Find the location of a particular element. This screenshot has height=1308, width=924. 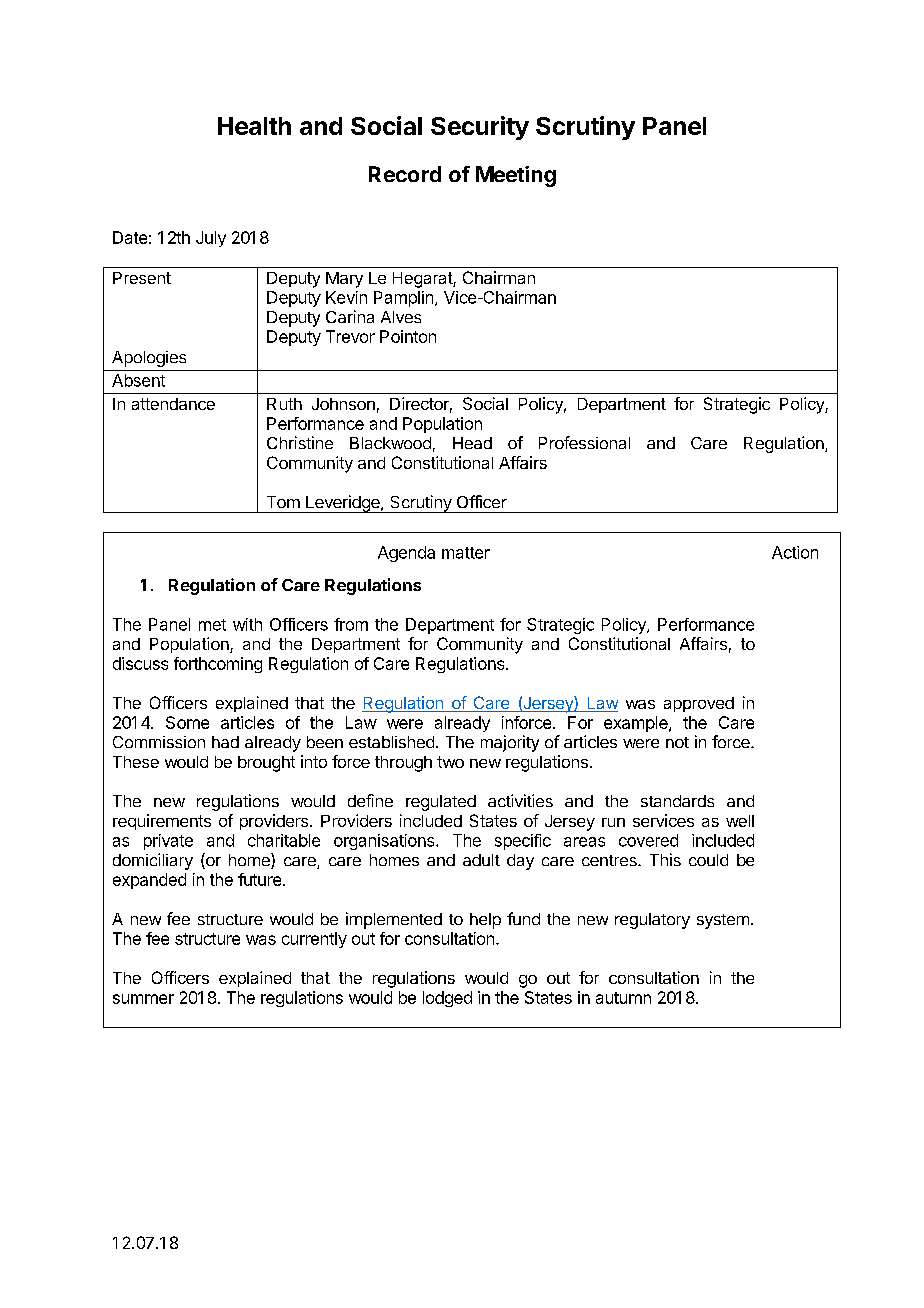

met is located at coordinates (212, 625).
